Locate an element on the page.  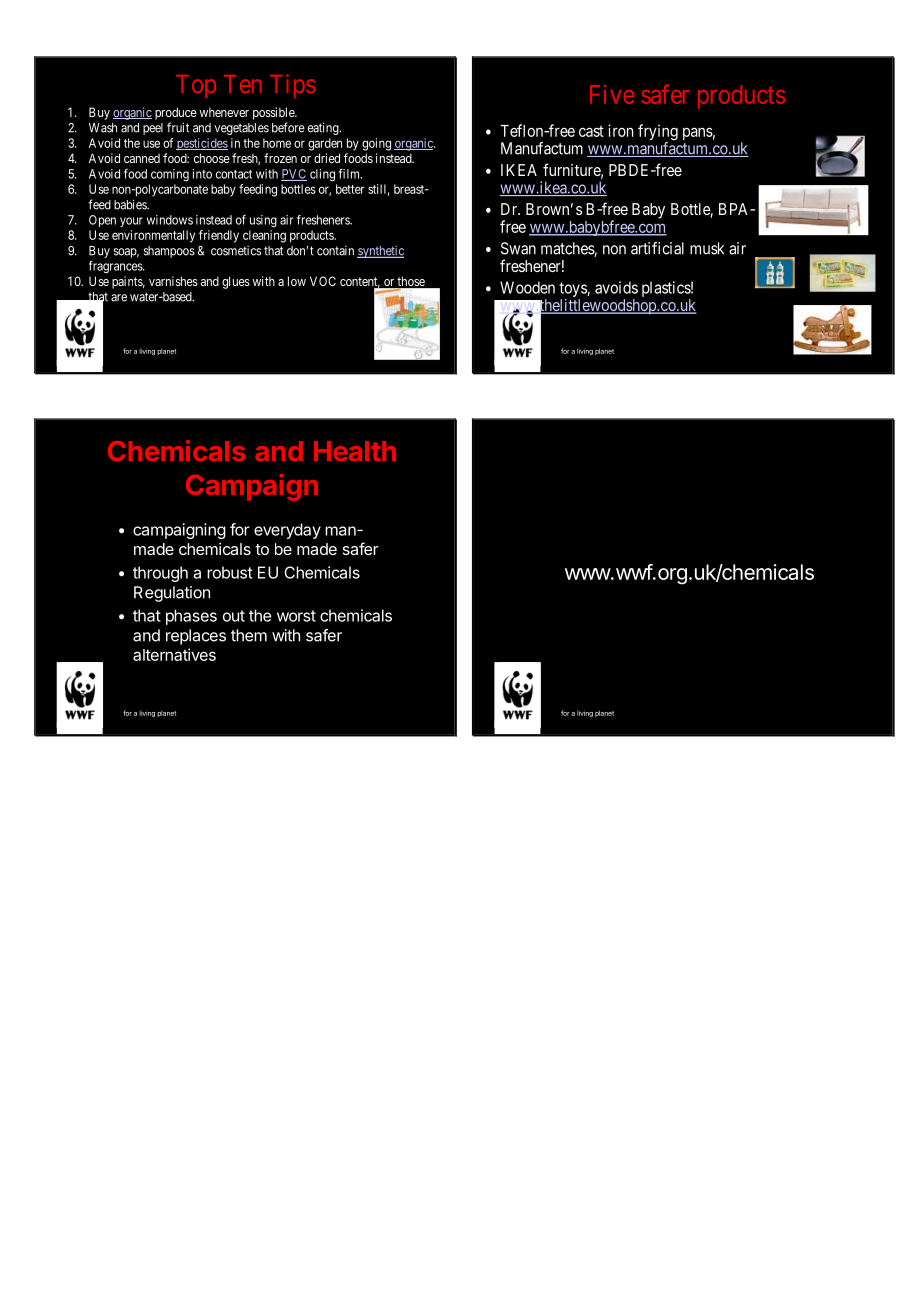
going is located at coordinates (376, 144).
